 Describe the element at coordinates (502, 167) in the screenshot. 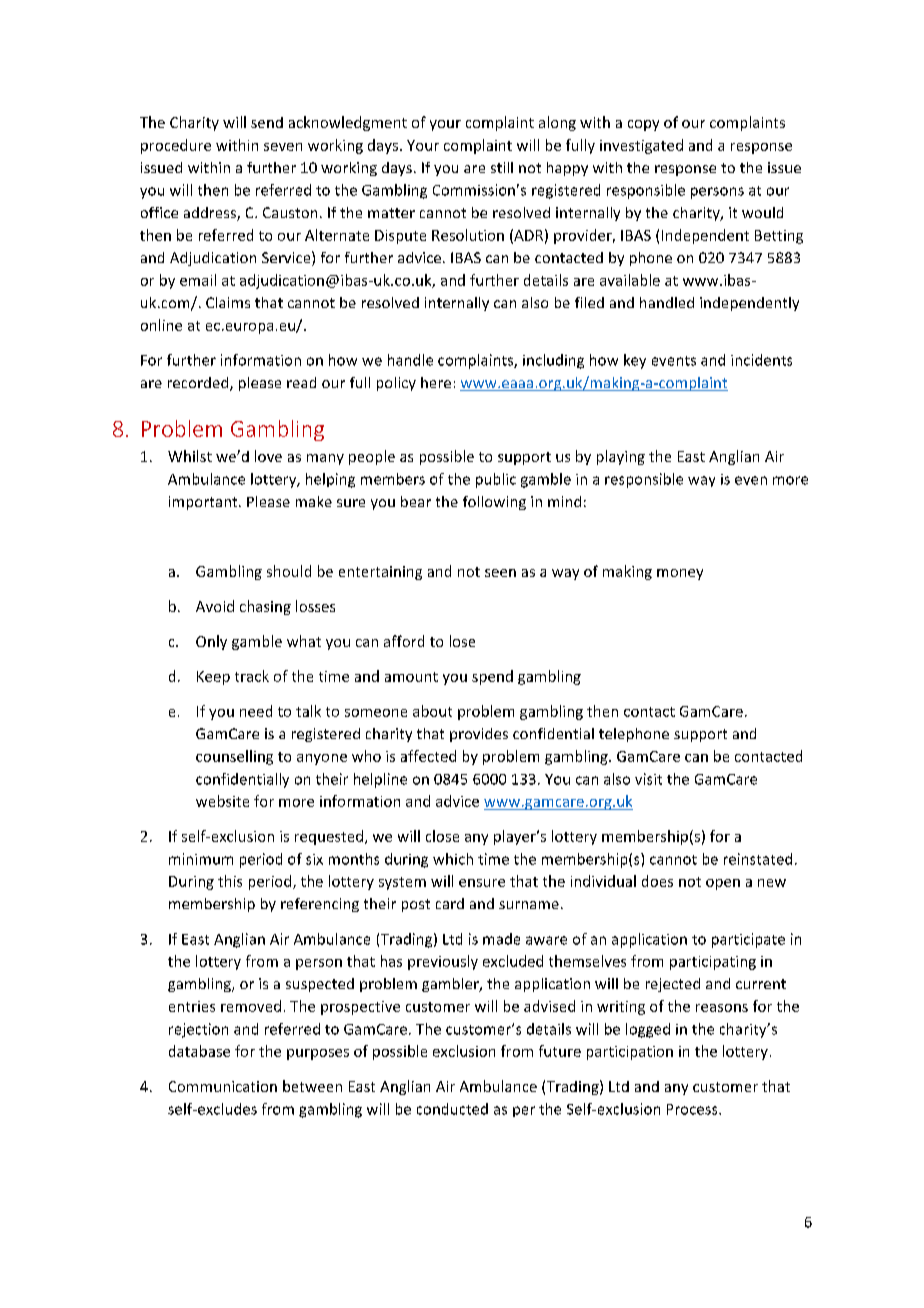

I see `still` at that location.
